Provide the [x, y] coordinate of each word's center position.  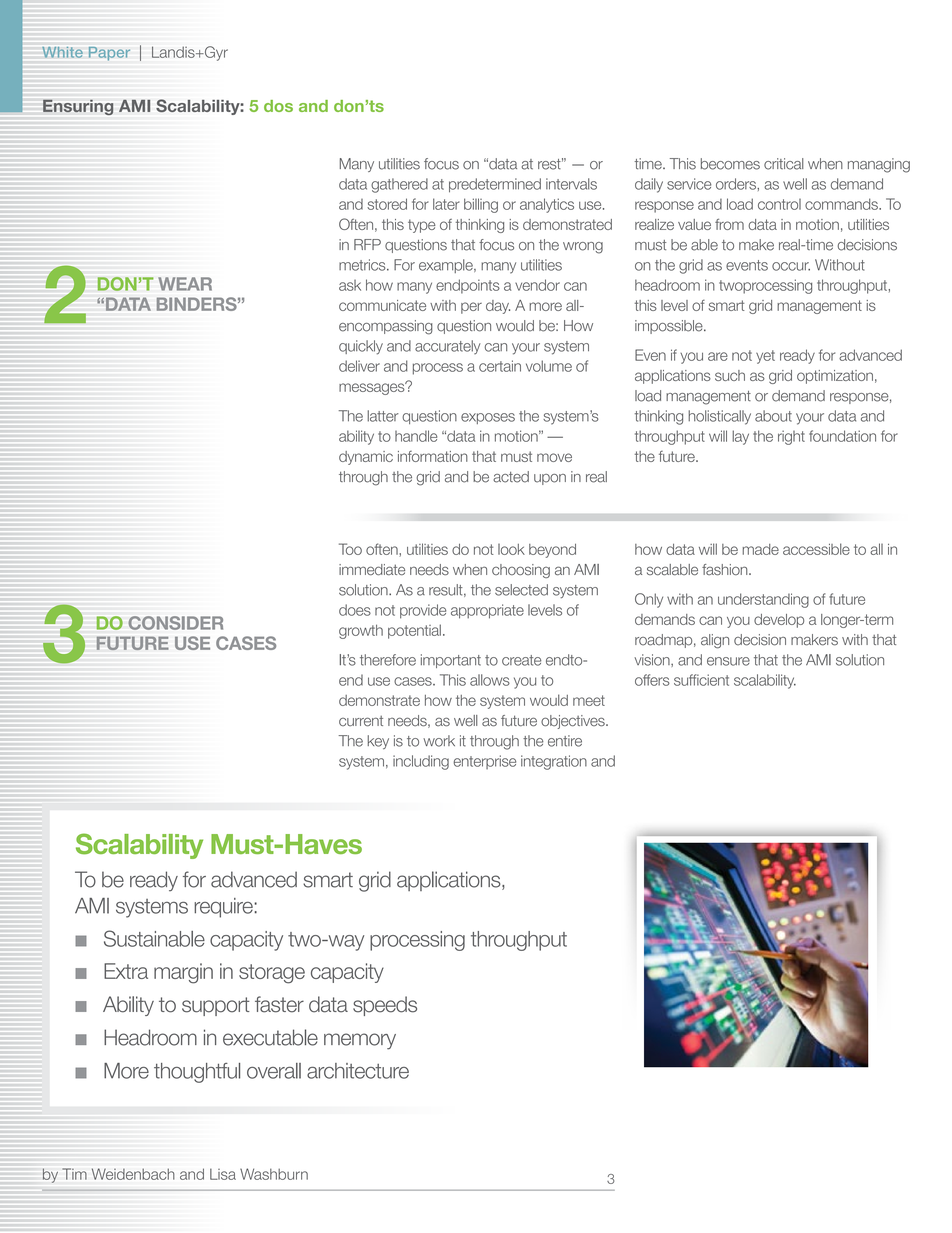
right [791, 437]
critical [784, 164]
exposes [488, 418]
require [224, 908]
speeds [385, 1006]
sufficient [701, 680]
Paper [109, 54]
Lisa [223, 1174]
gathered [399, 185]
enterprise [485, 762]
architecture [358, 1071]
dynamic [366, 458]
